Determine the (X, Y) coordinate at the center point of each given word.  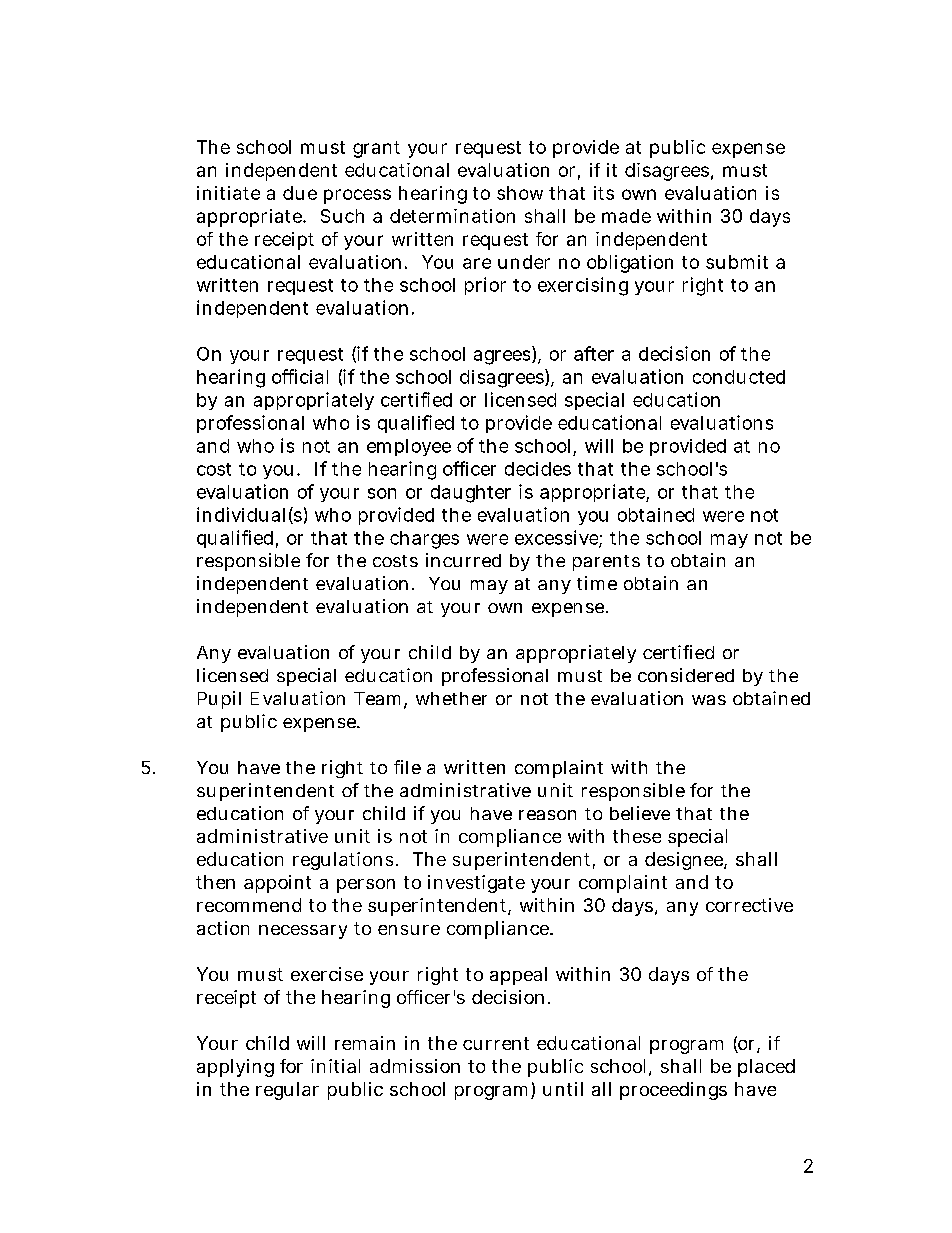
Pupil (219, 700)
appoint (277, 884)
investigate (476, 884)
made (626, 216)
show (520, 193)
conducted (739, 377)
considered (686, 675)
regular (287, 1091)
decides (538, 469)
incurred (463, 560)
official (300, 376)
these (637, 836)
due (300, 193)
